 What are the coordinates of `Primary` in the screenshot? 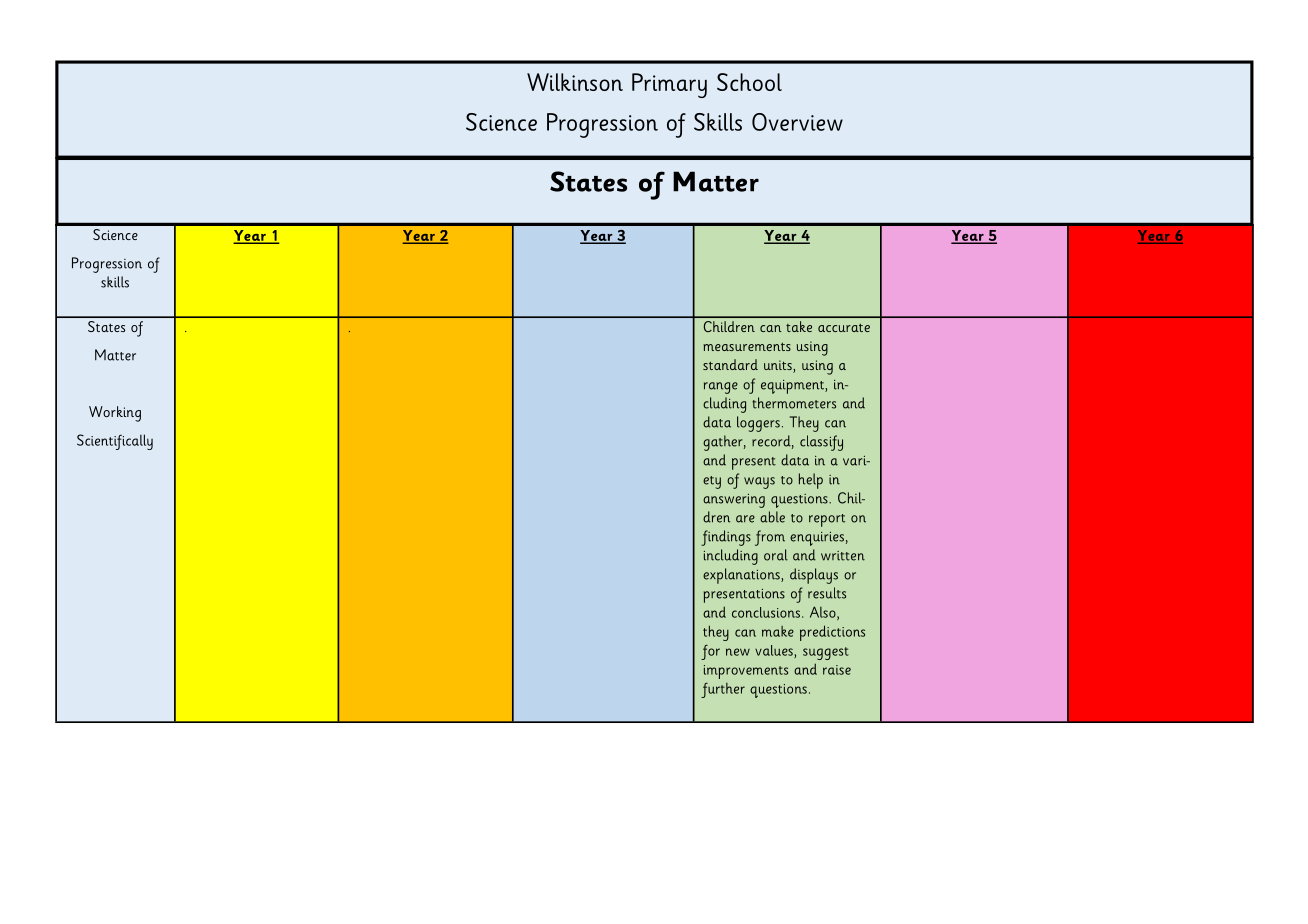 It's located at (669, 85).
